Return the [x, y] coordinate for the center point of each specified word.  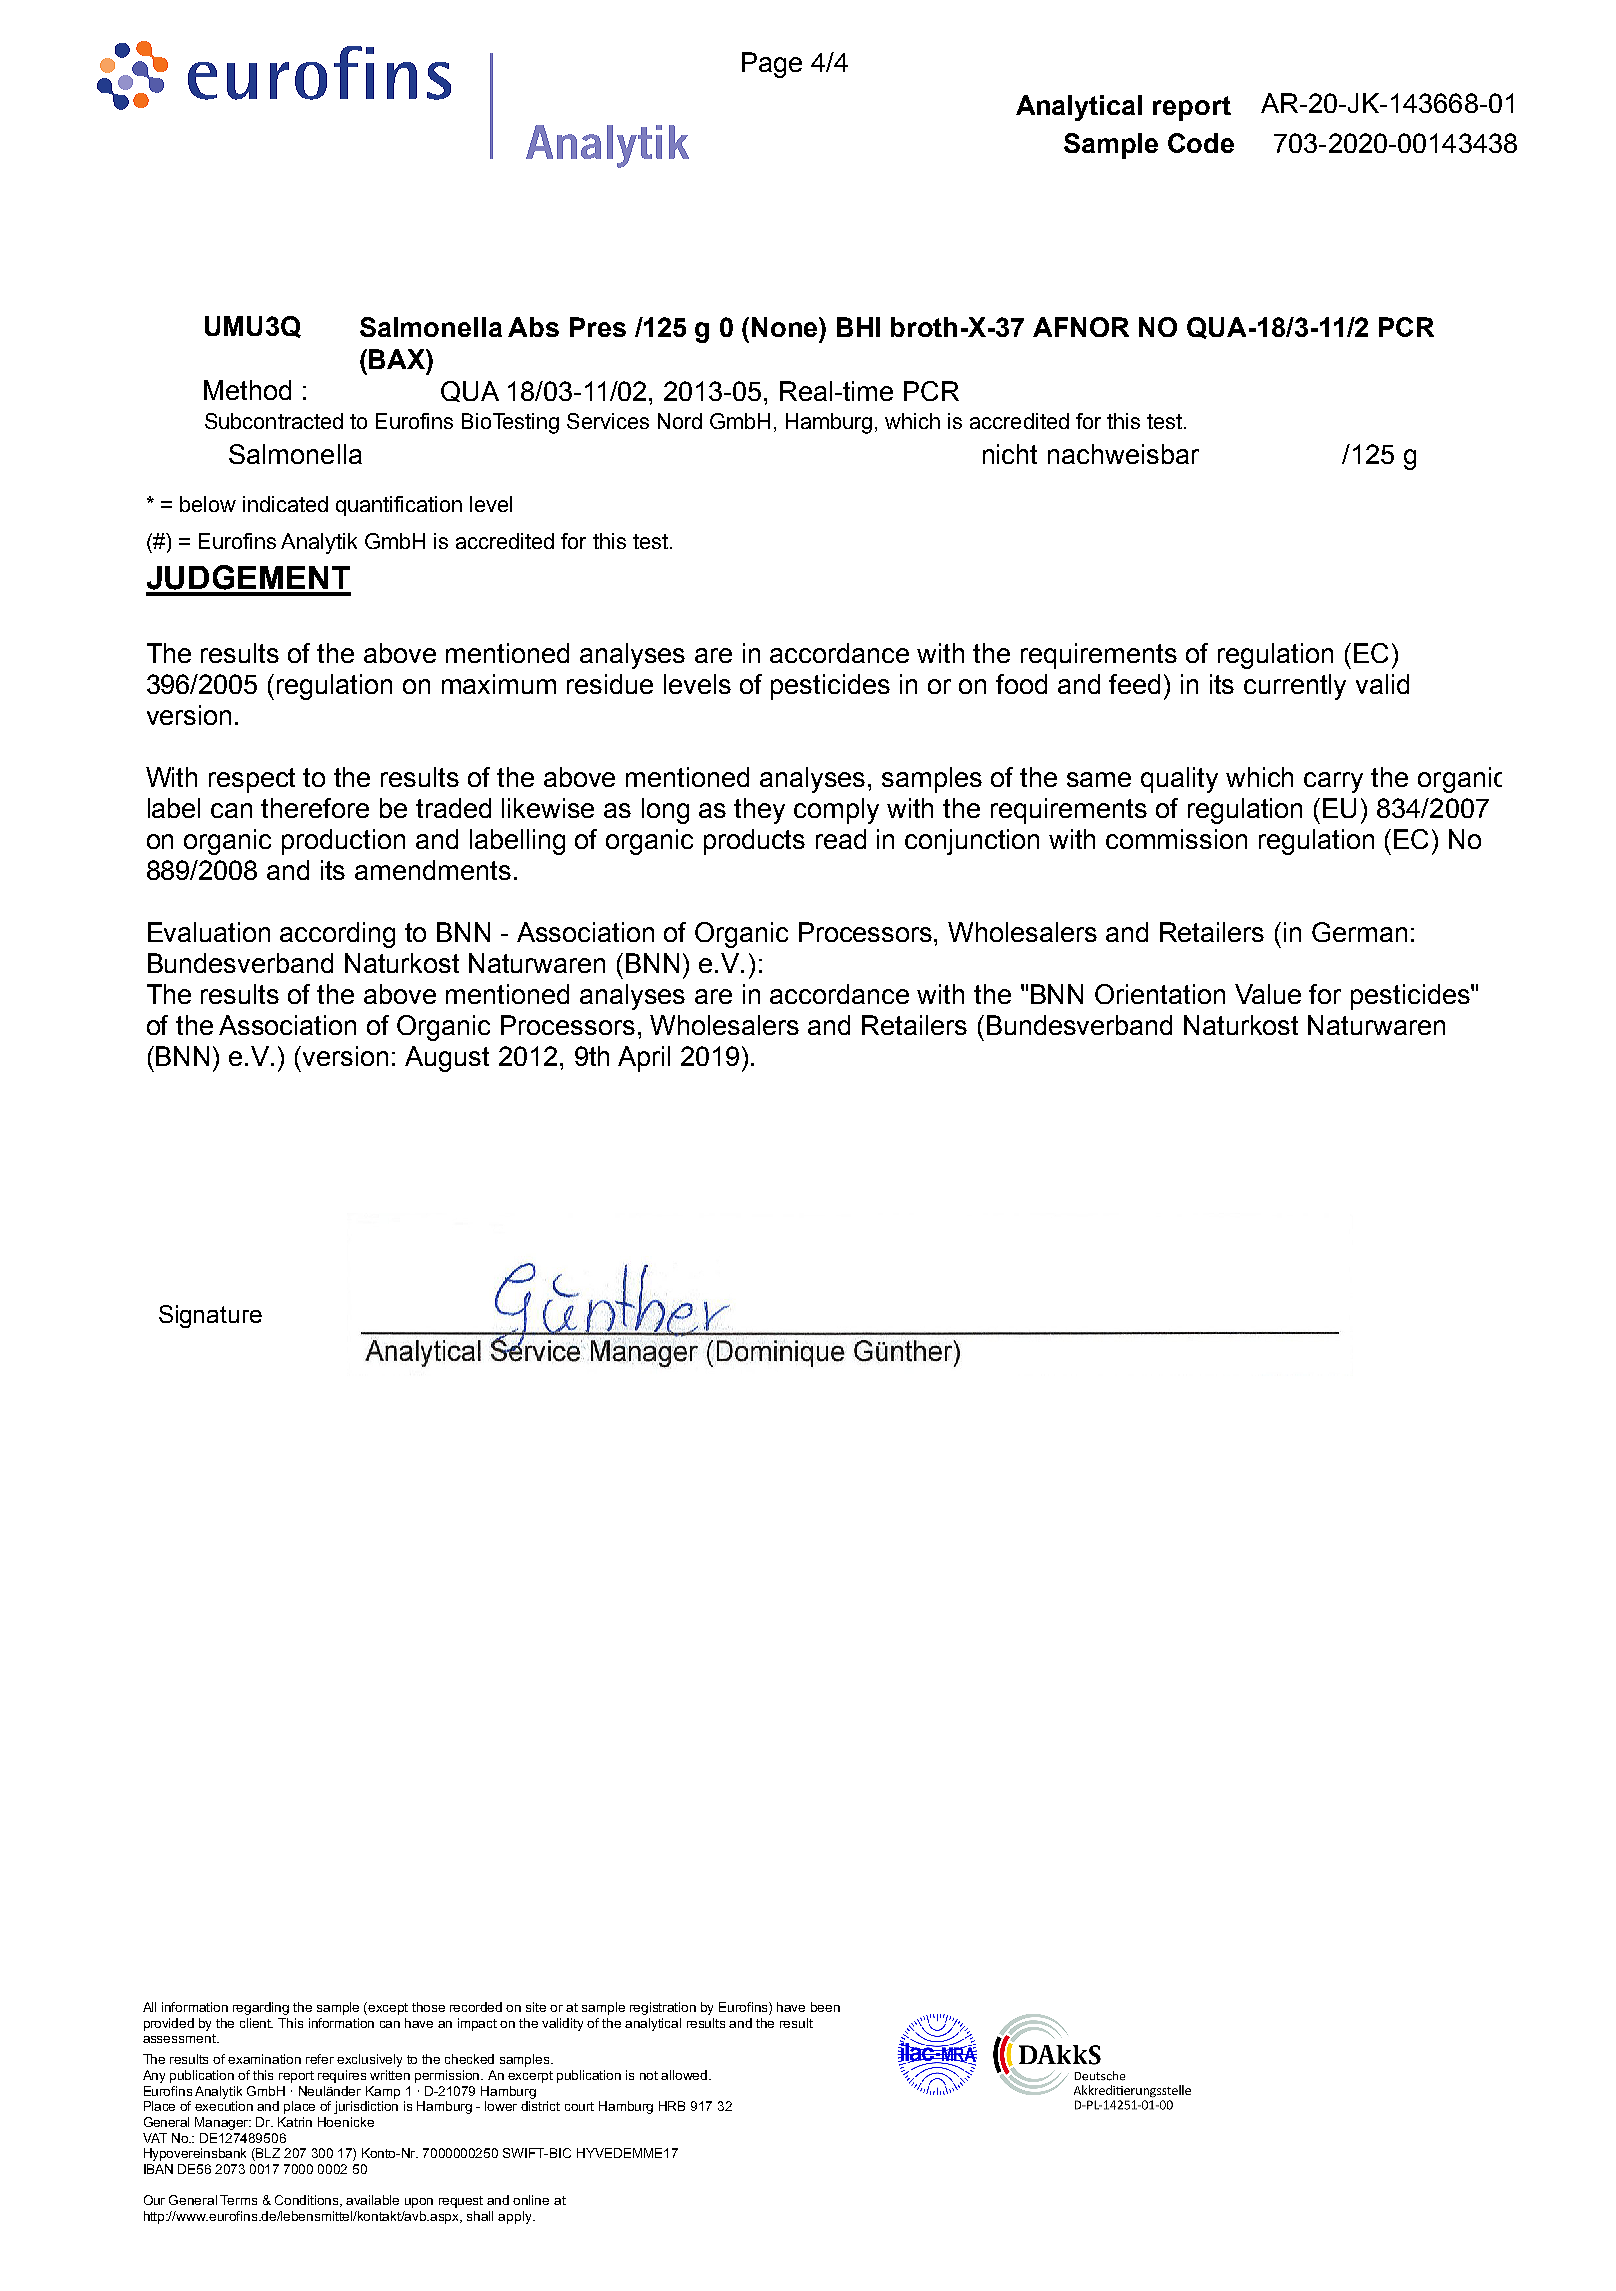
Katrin [295, 2122]
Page [772, 65]
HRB [672, 2106]
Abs [533, 327]
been [825, 2007]
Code [1201, 143]
